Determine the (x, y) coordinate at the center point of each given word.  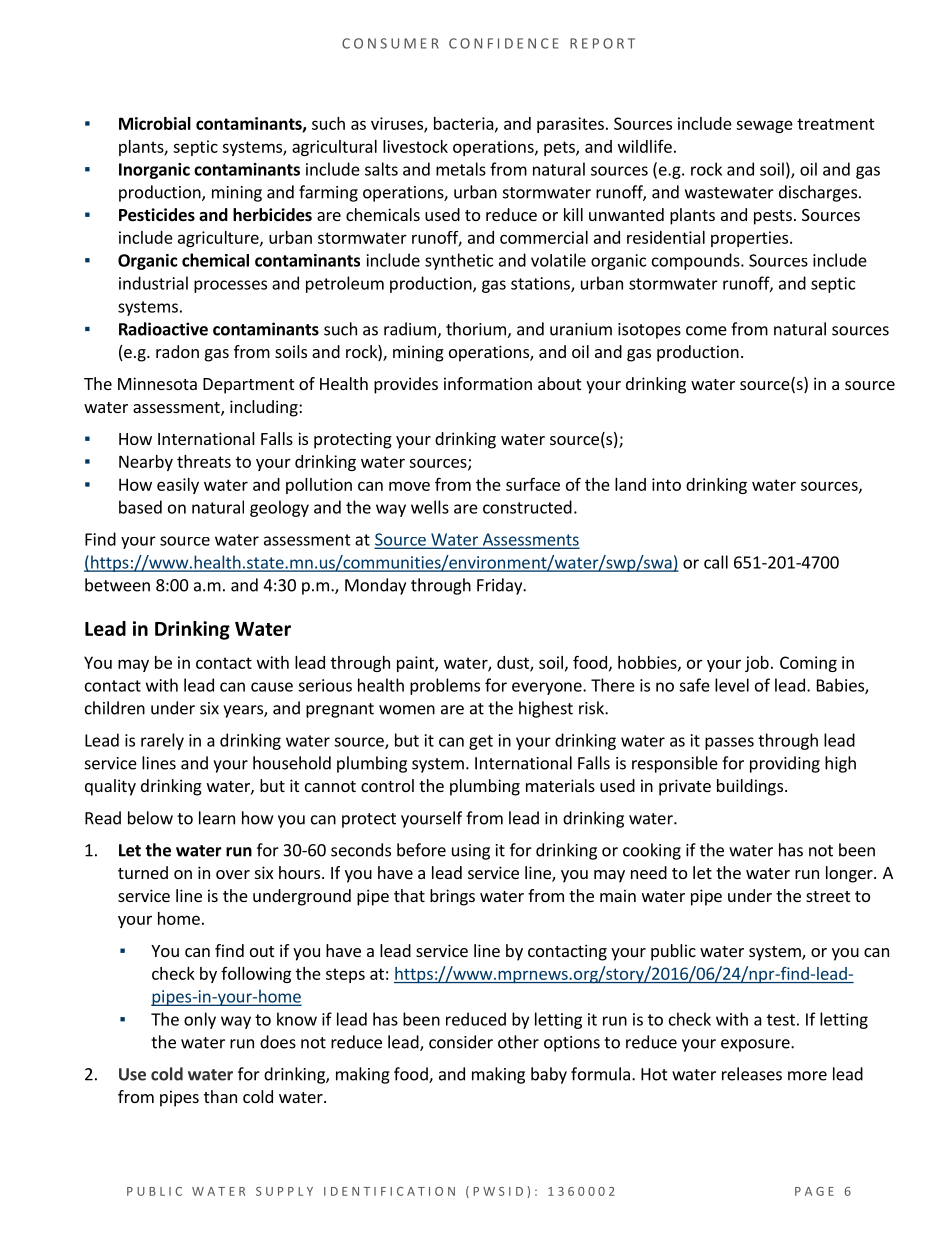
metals (461, 169)
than (220, 1096)
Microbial (155, 123)
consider (461, 1042)
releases (752, 1074)
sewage (764, 126)
